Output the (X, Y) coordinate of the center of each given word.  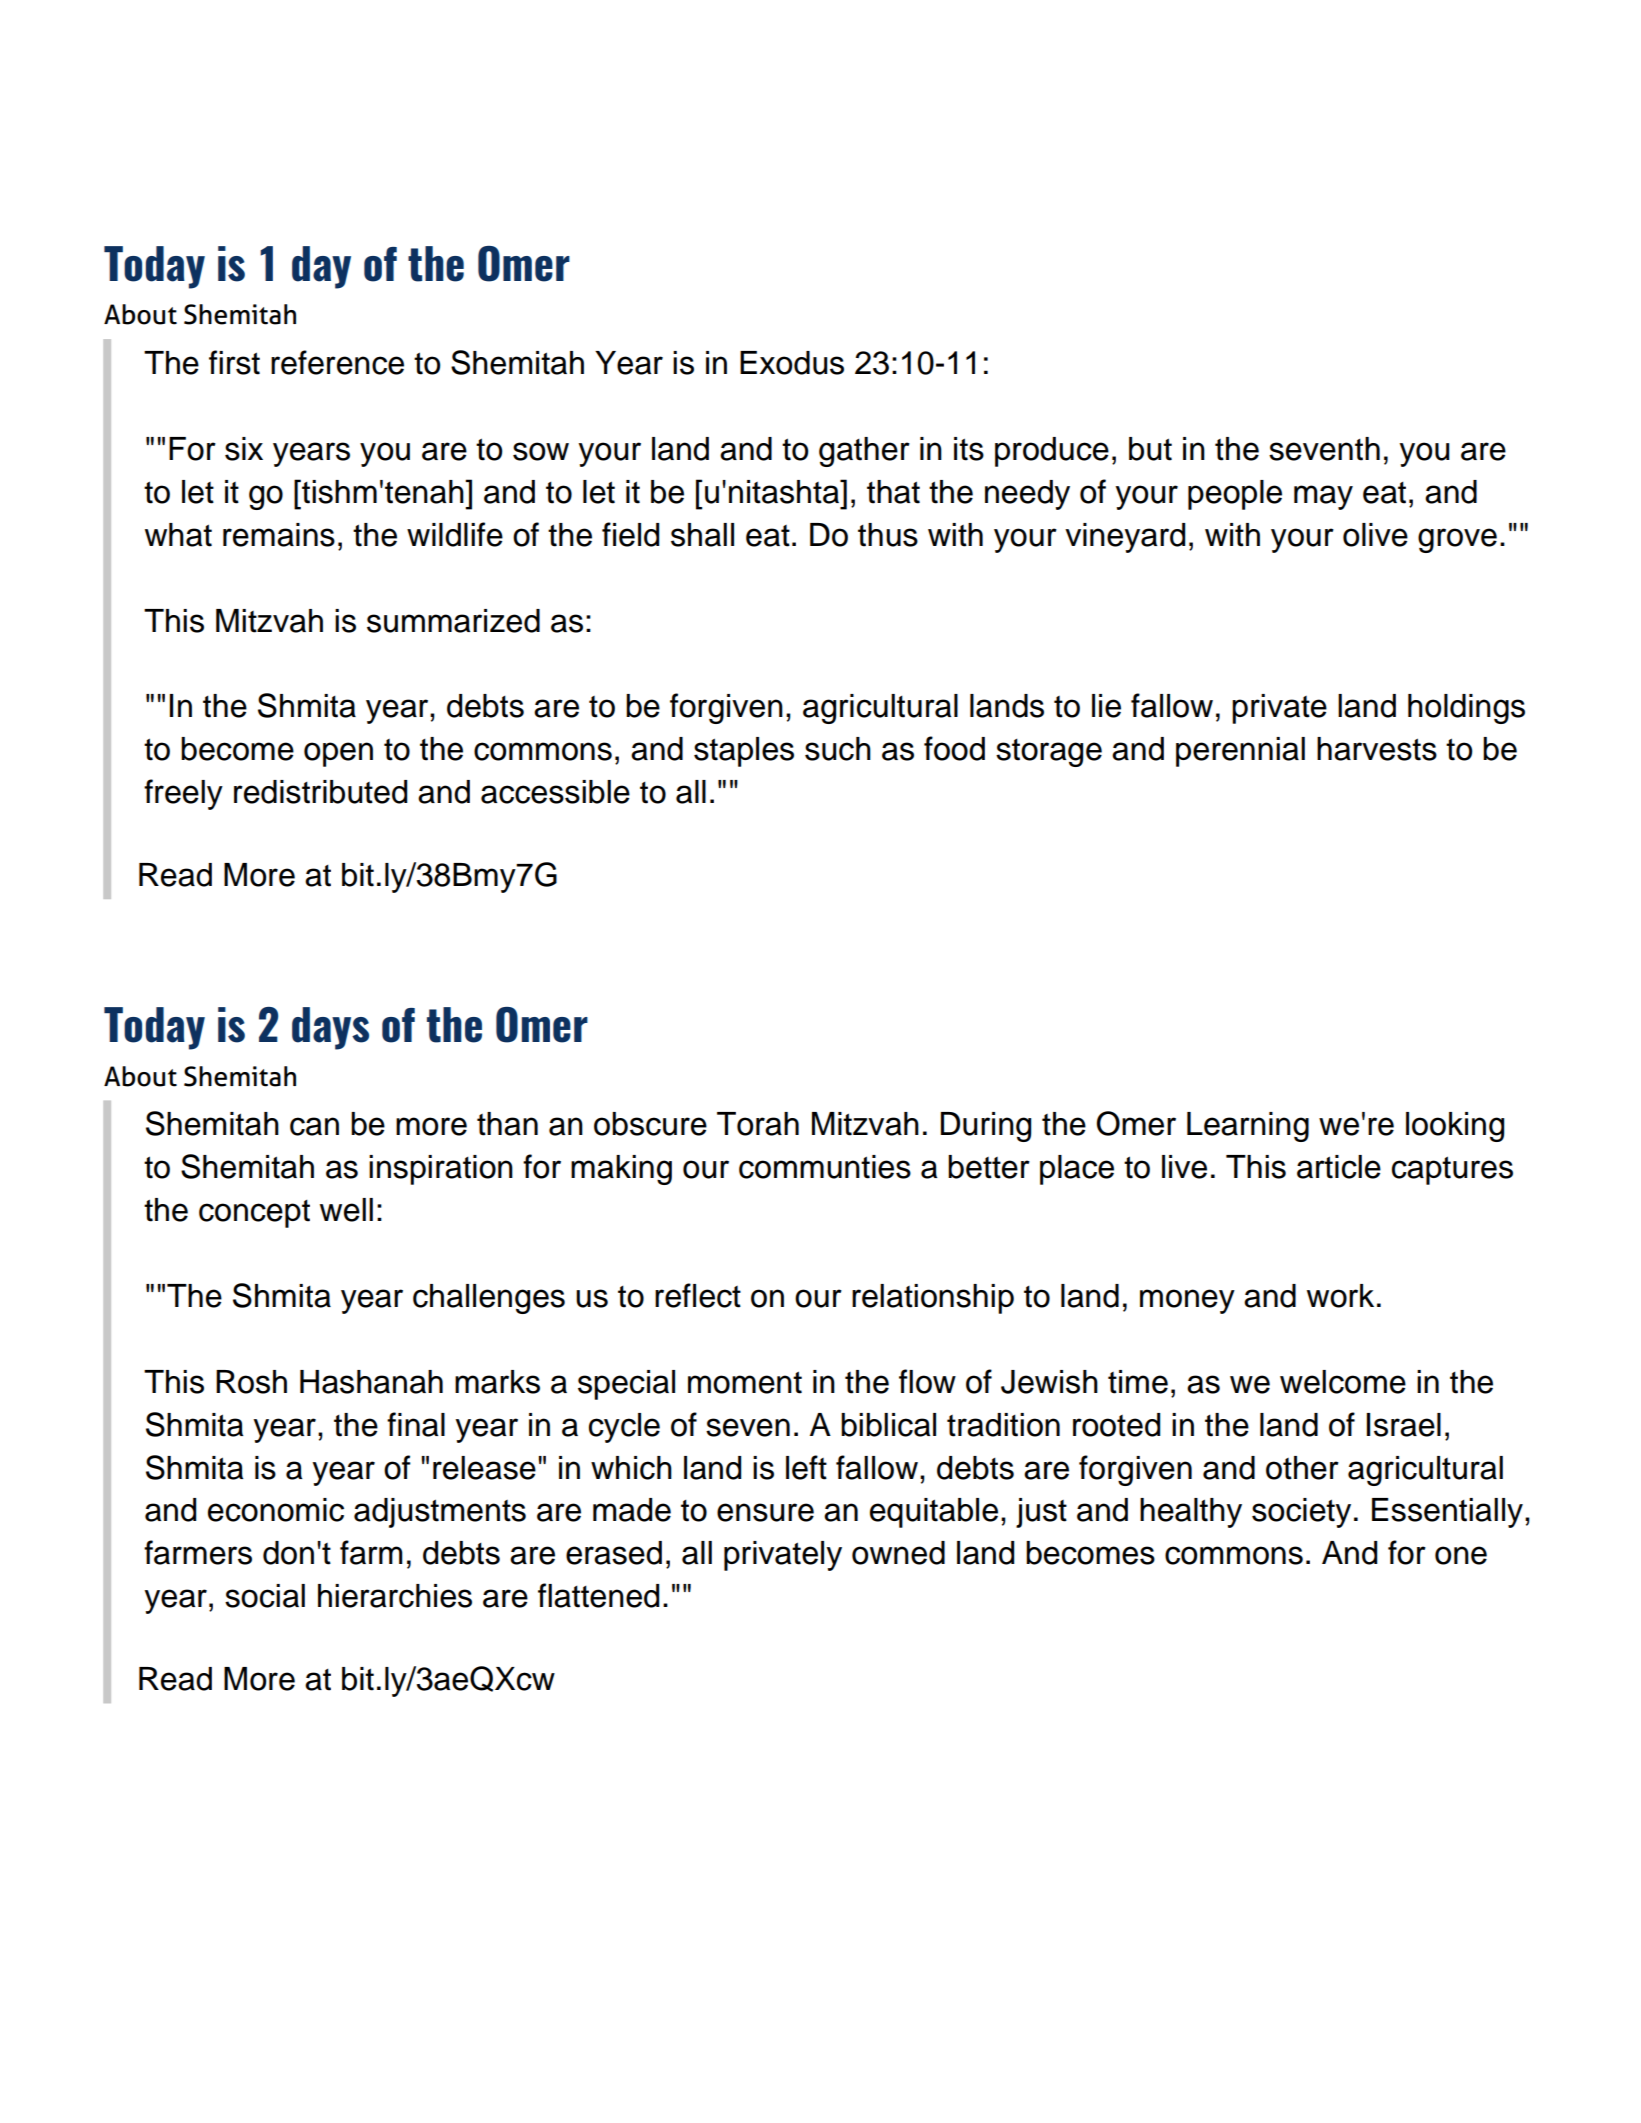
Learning (1248, 1127)
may (1323, 497)
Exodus (792, 363)
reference (337, 362)
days (330, 1028)
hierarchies (395, 1596)
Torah (758, 1124)
